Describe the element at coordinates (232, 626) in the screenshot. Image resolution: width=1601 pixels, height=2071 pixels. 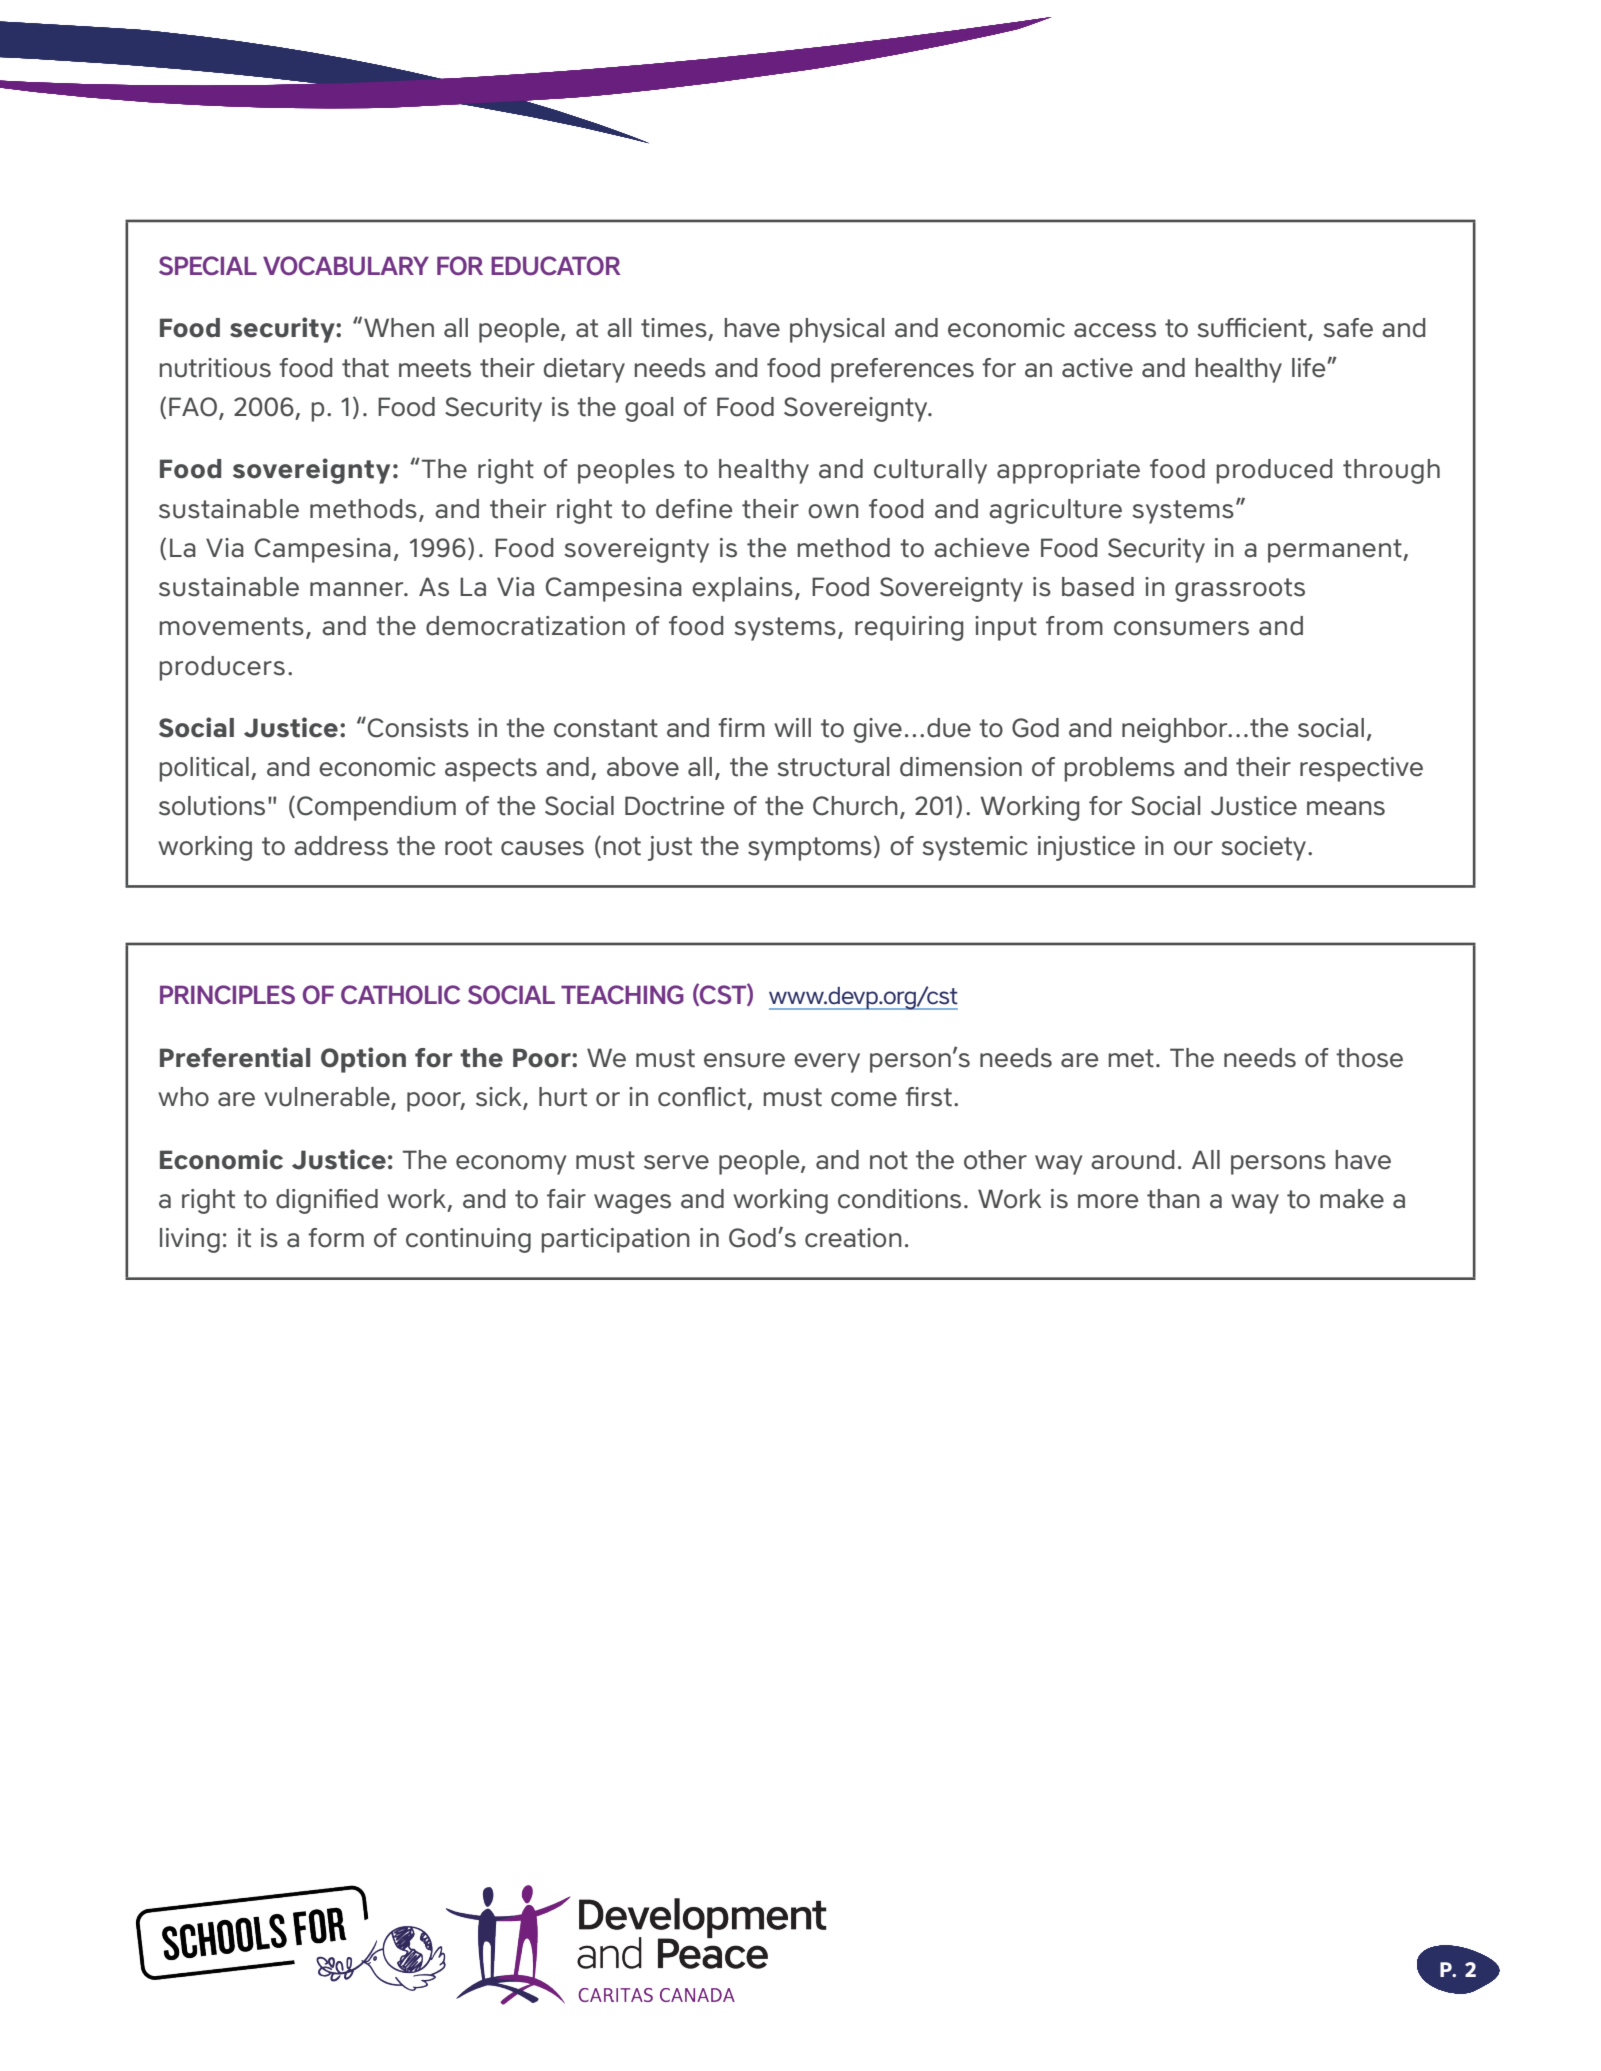
I see `movements` at that location.
